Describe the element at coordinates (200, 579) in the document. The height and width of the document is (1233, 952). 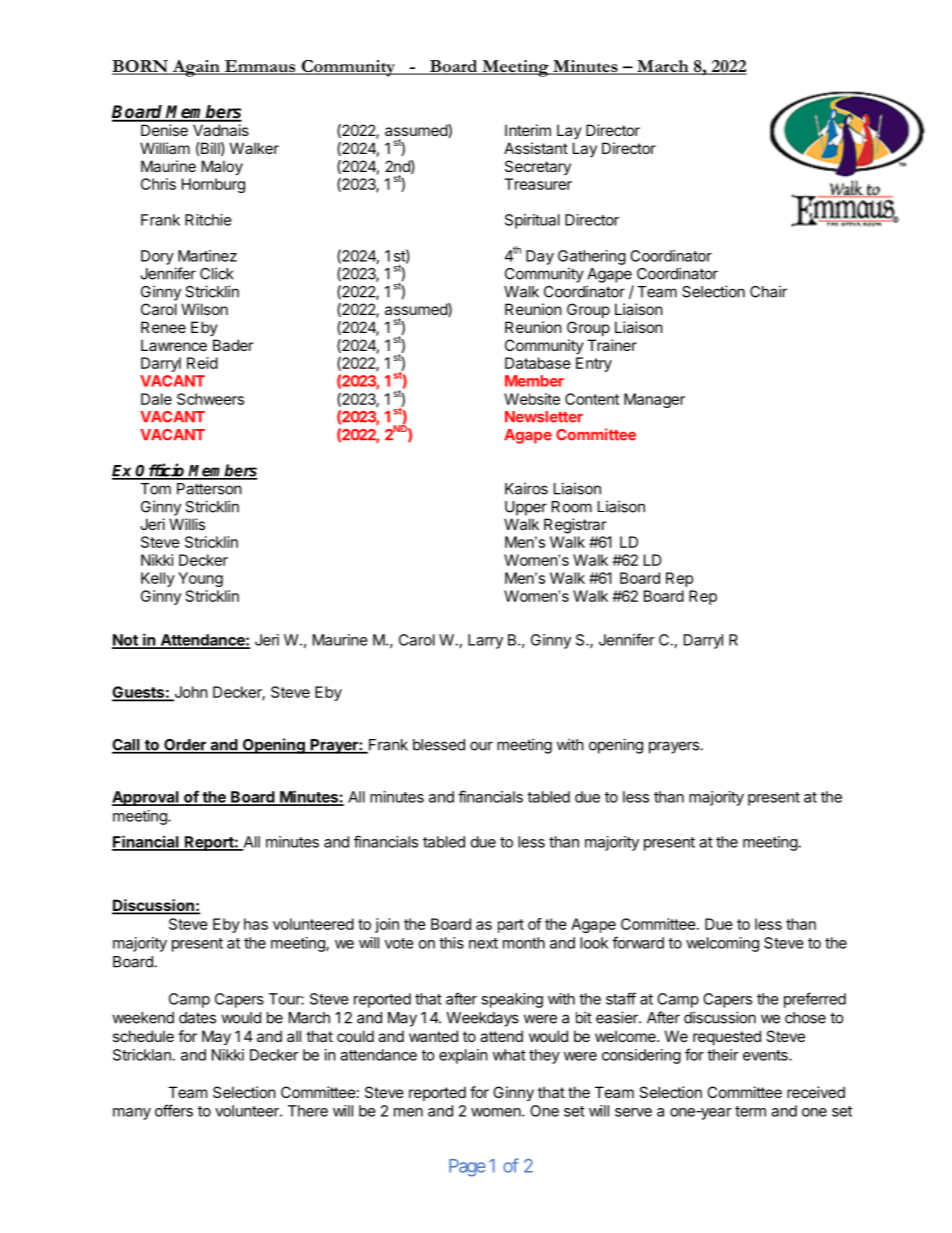
I see `Young` at that location.
